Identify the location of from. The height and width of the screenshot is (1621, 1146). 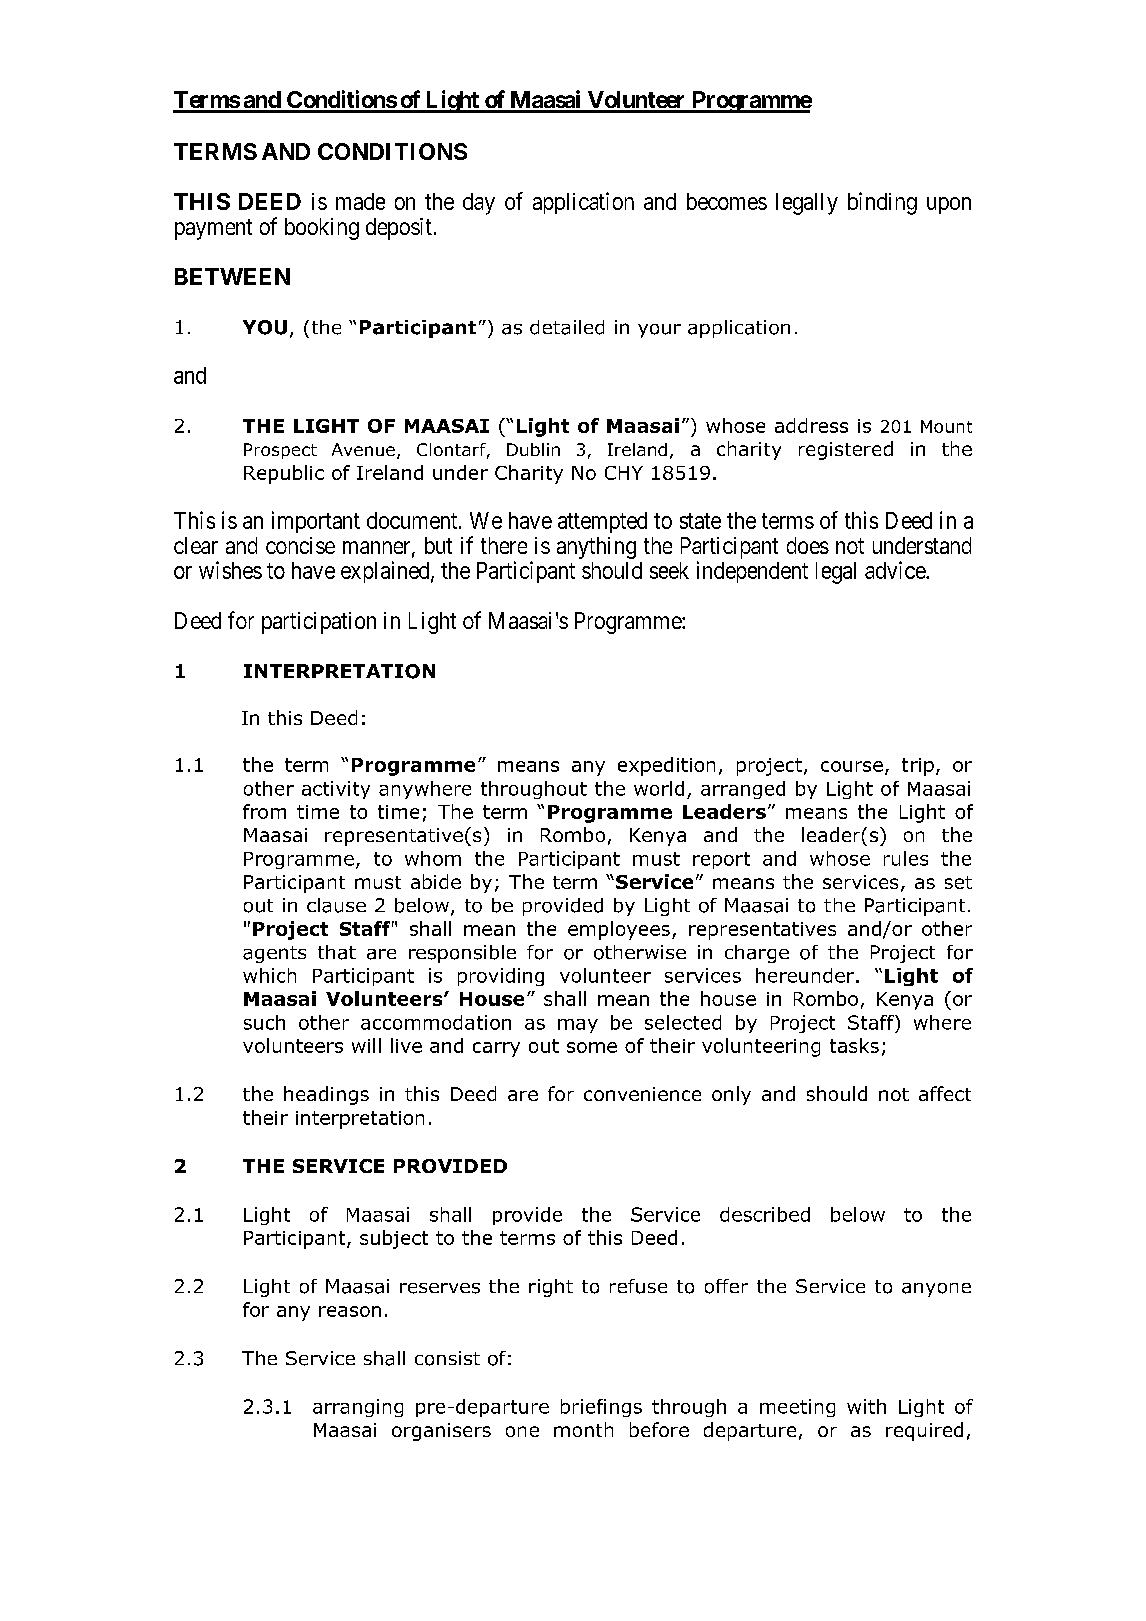
(264, 811).
